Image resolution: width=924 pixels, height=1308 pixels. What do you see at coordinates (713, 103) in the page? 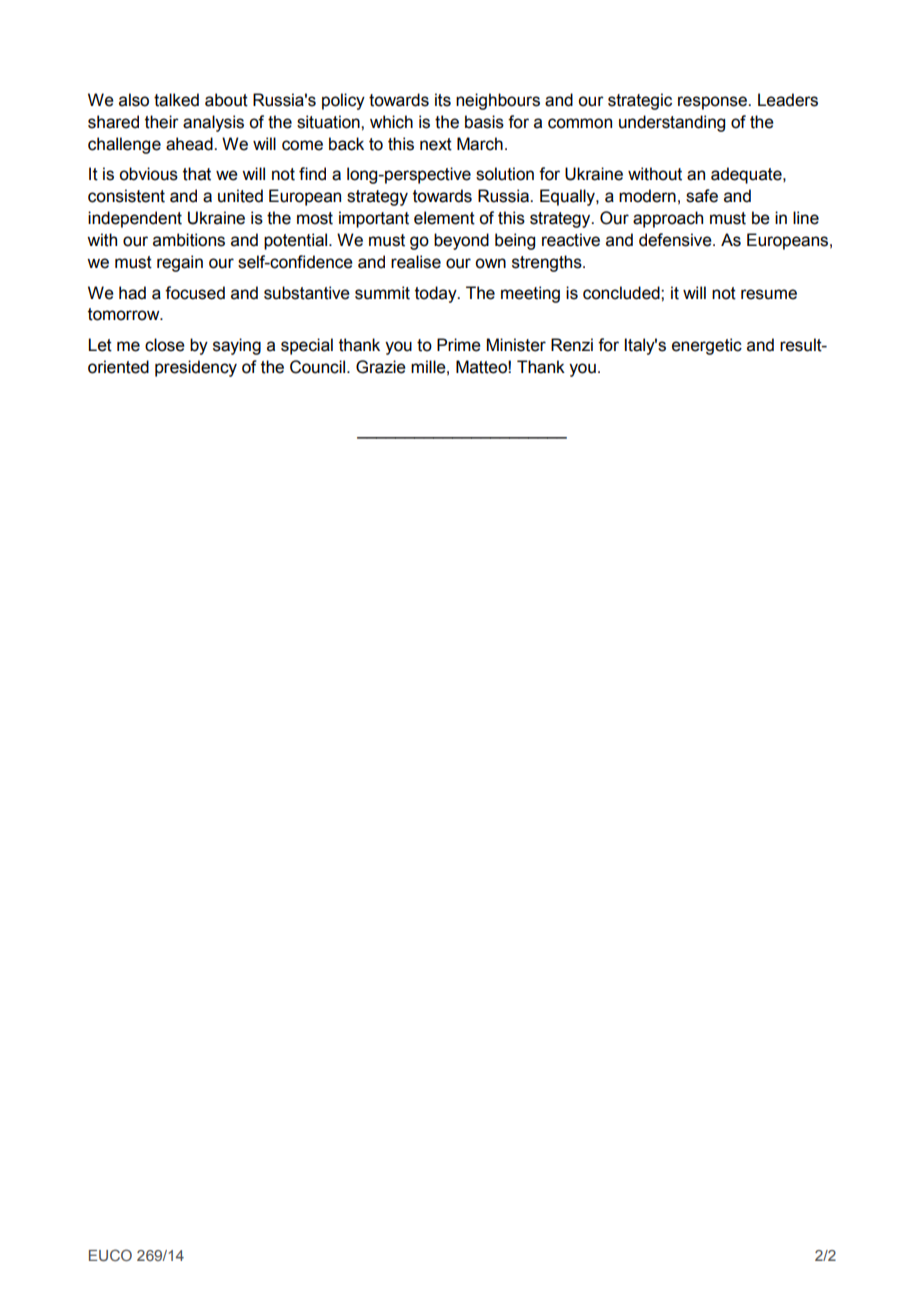
I see `response` at bounding box center [713, 103].
